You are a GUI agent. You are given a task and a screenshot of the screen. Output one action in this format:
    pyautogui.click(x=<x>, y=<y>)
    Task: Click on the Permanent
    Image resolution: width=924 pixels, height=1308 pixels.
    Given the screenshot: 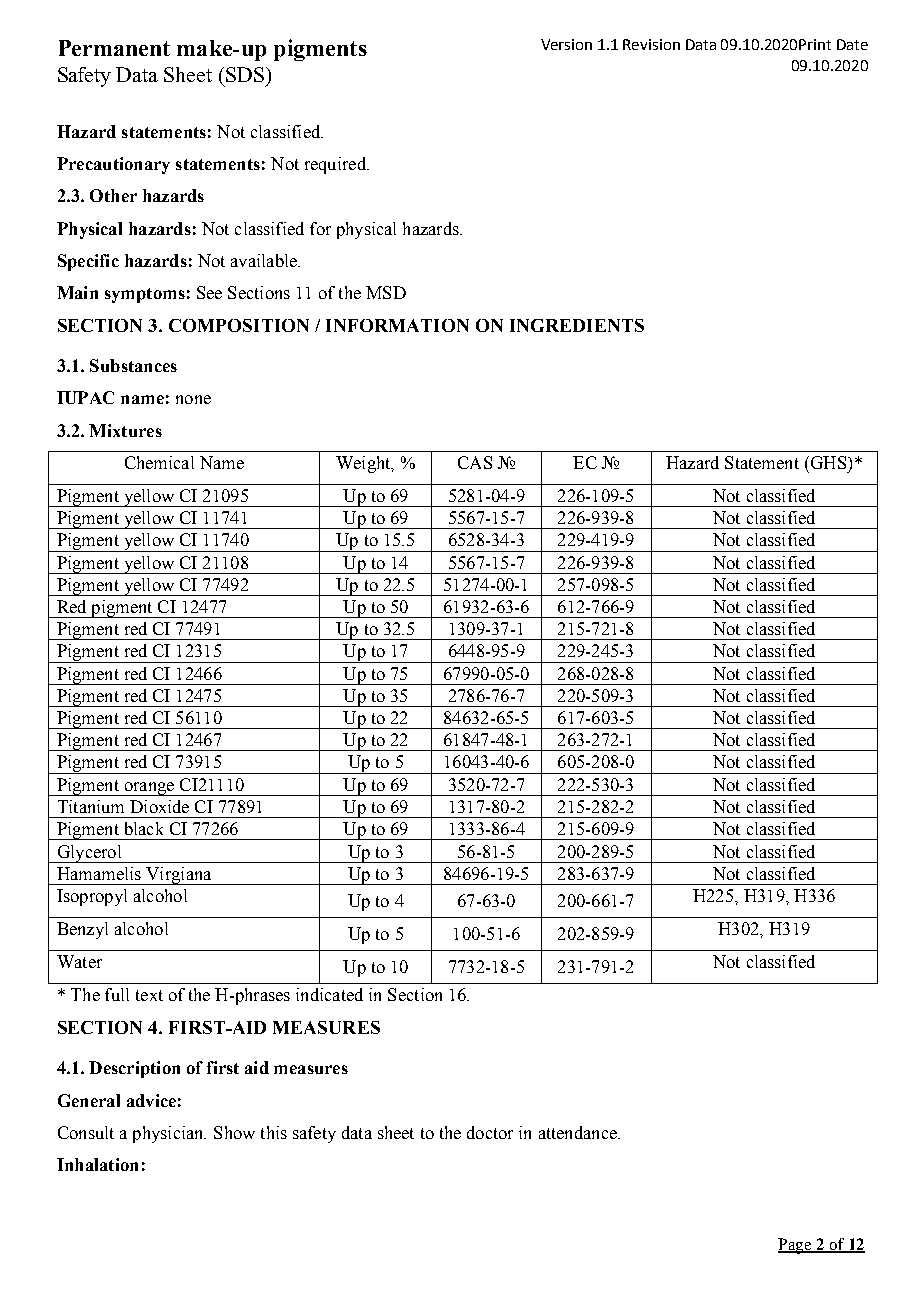 What is the action you would take?
    pyautogui.click(x=114, y=48)
